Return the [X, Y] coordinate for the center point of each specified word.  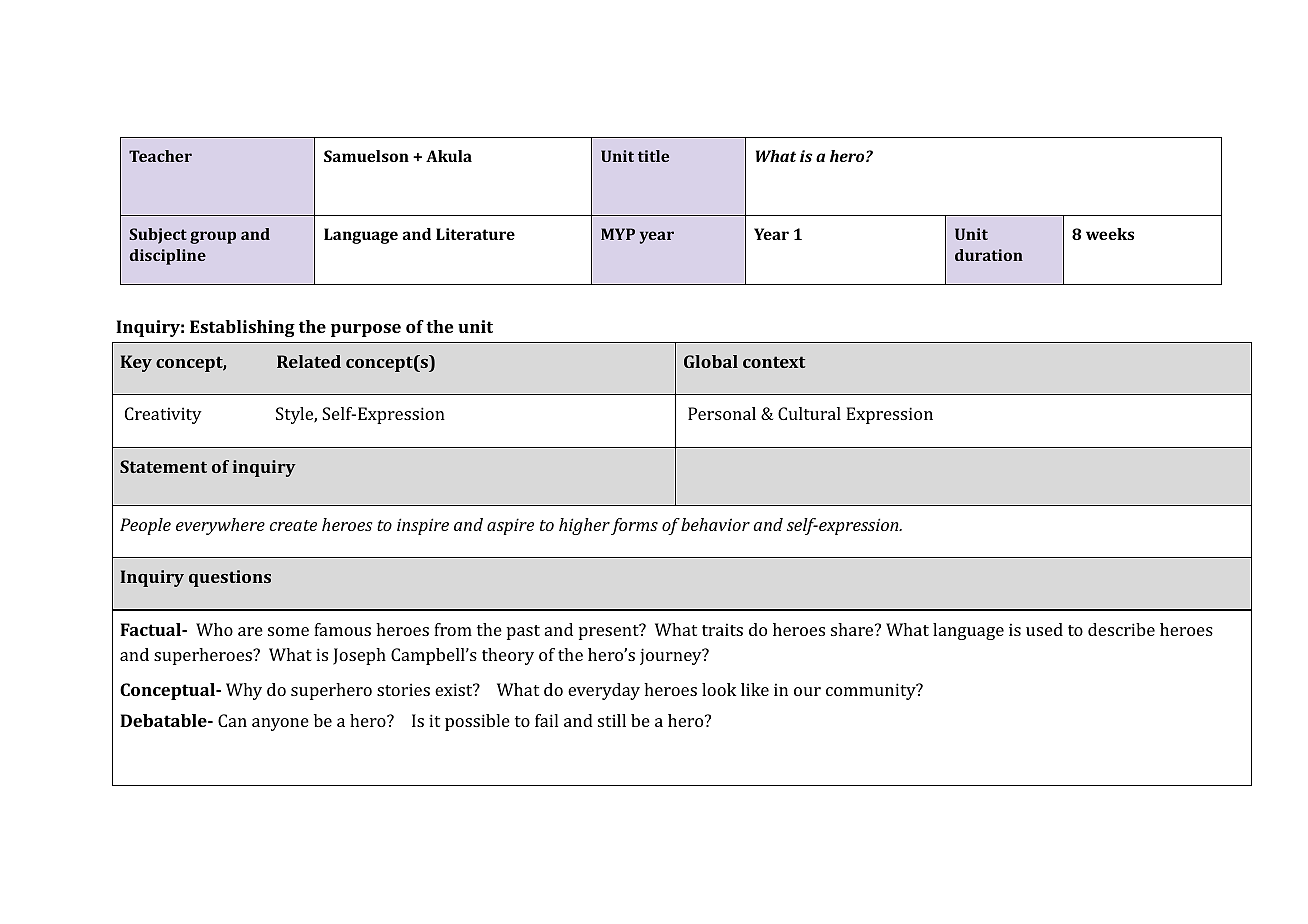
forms [634, 526]
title [653, 156]
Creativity [163, 415]
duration [989, 255]
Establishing [242, 328]
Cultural [809, 413]
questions [230, 578]
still [612, 720]
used [1044, 629]
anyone [280, 724]
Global [711, 361]
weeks [1110, 234]
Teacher [160, 156]
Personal [722, 413]
